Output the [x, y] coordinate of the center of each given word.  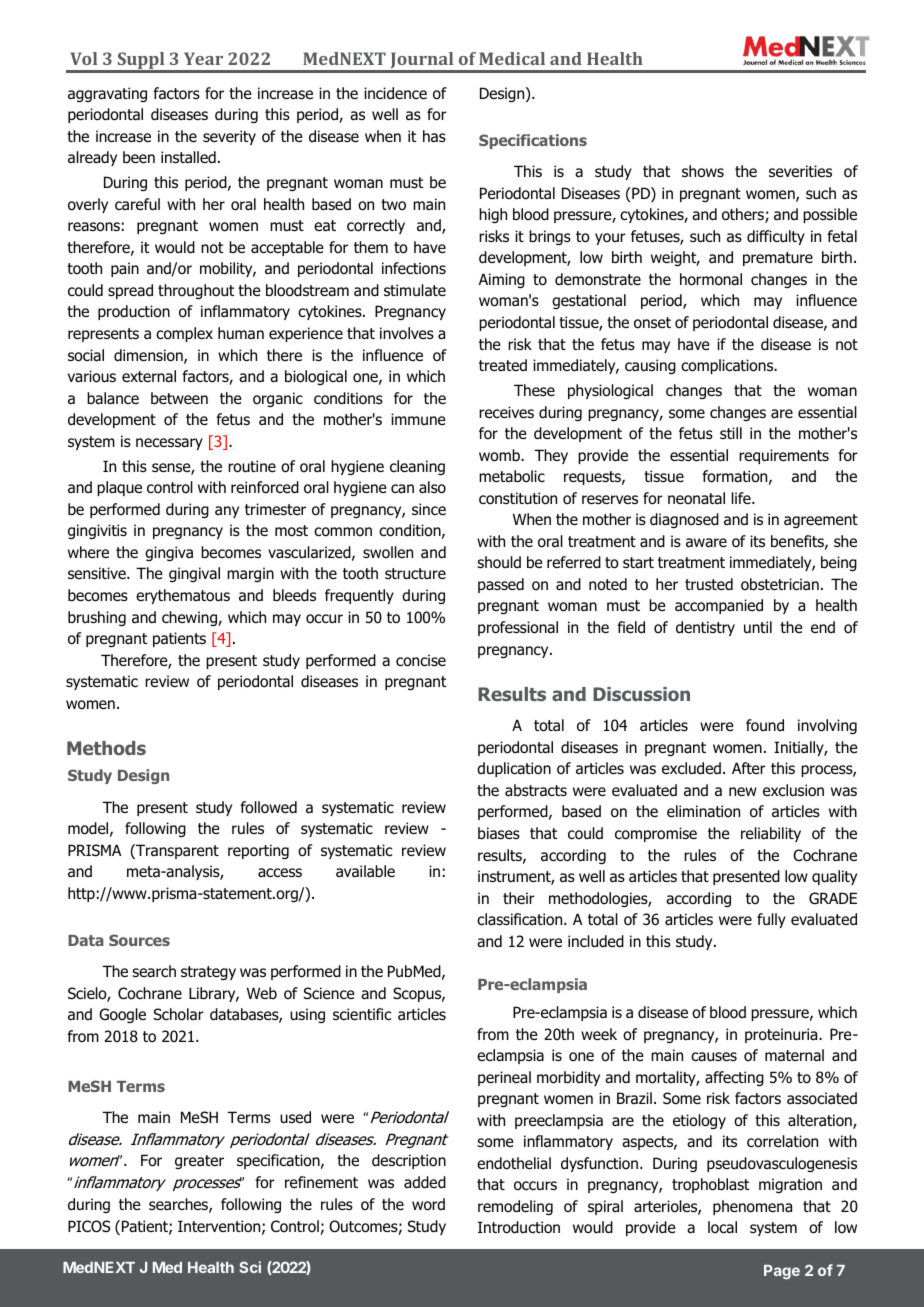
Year [203, 58]
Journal [422, 62]
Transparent [176, 851]
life [742, 498]
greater [199, 1162]
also [432, 487]
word [428, 1204]
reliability [771, 834]
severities [800, 171]
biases [499, 833]
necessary [169, 444]
